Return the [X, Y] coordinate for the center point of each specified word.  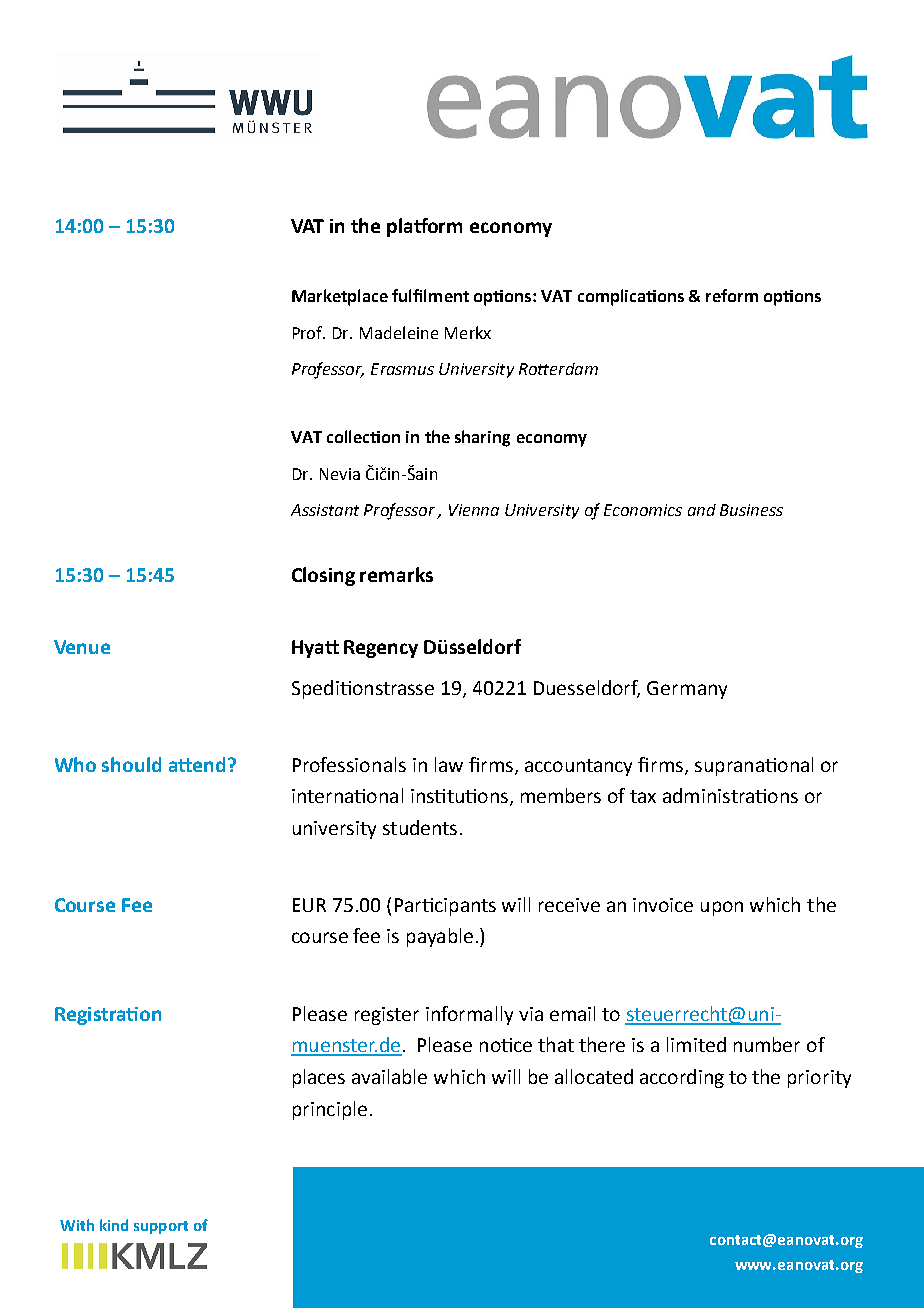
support [161, 1227]
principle [330, 1110]
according [682, 1078]
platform [424, 227]
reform [732, 295]
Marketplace [340, 297]
